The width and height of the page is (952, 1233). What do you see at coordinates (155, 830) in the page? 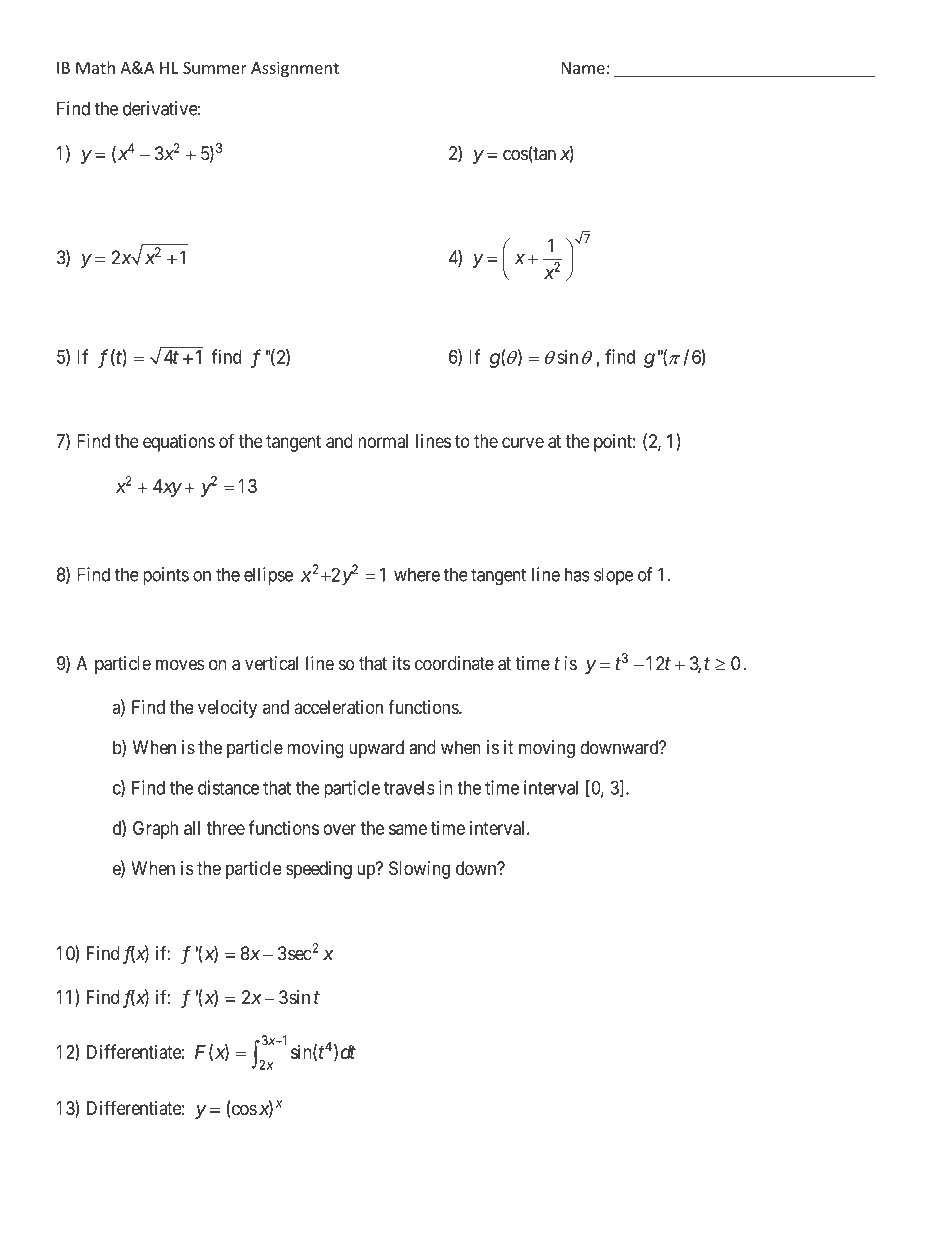
I see `Graph` at bounding box center [155, 830].
